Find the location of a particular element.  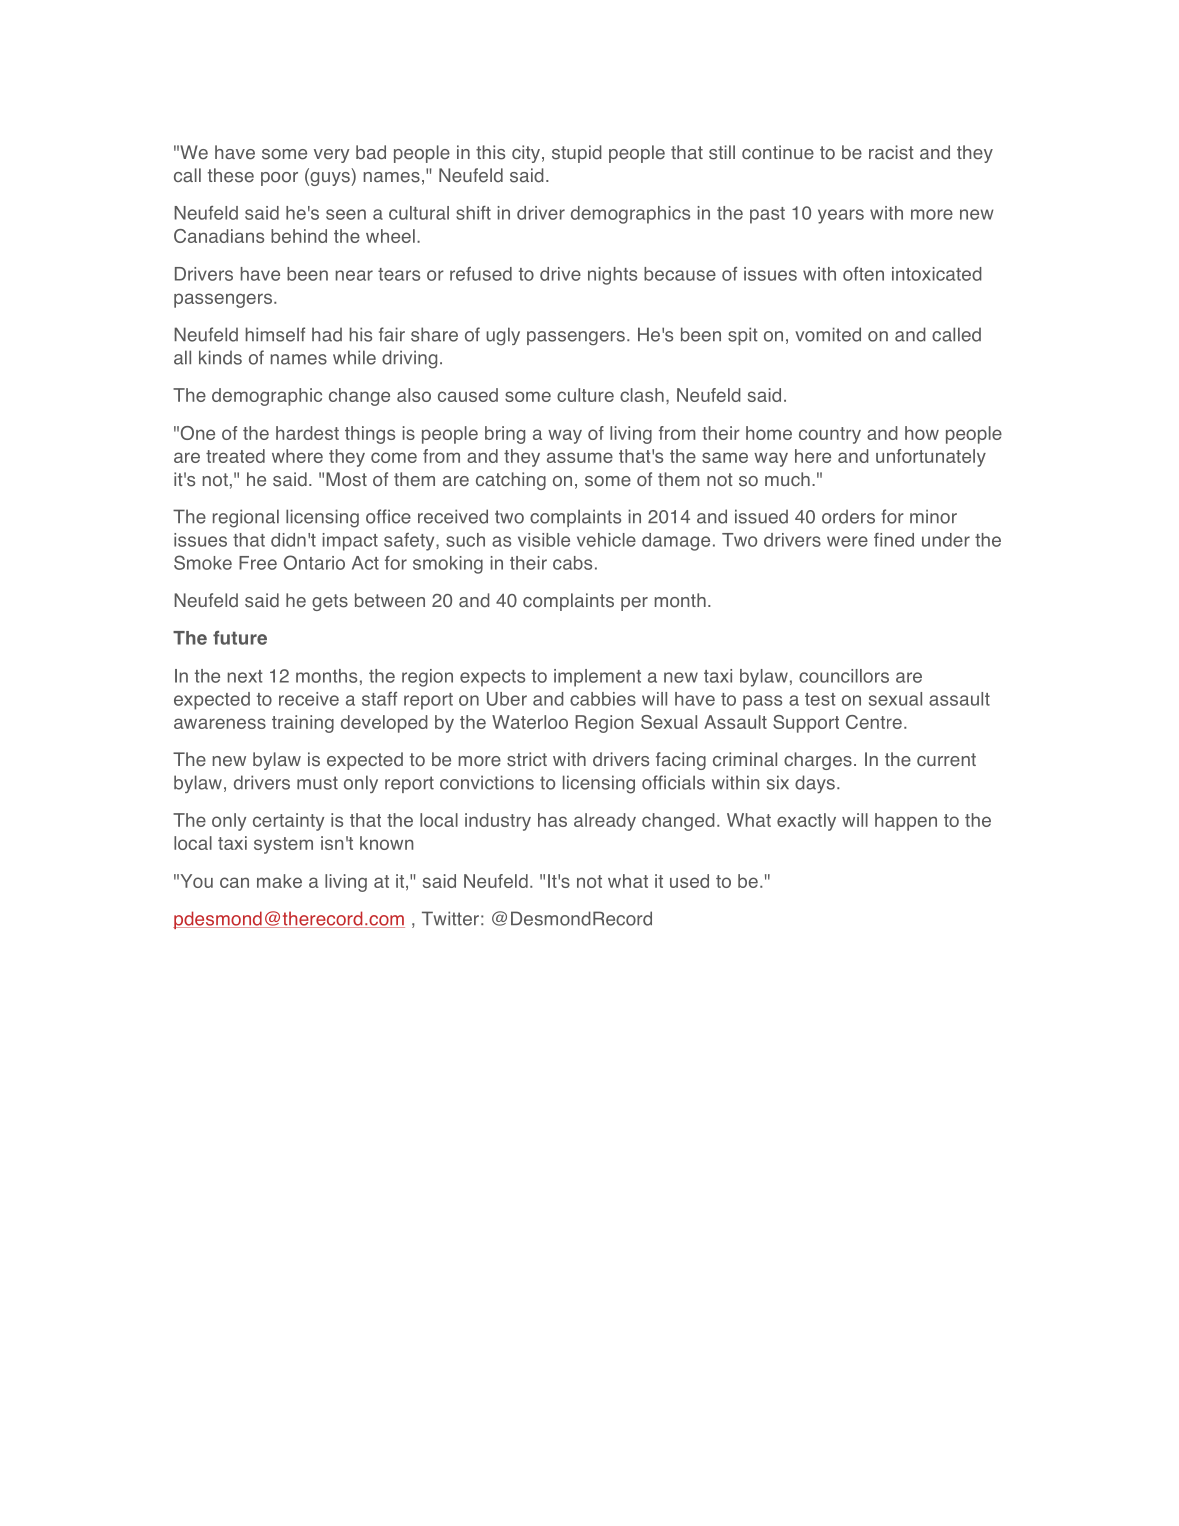

Twitter is located at coordinates (450, 918).
